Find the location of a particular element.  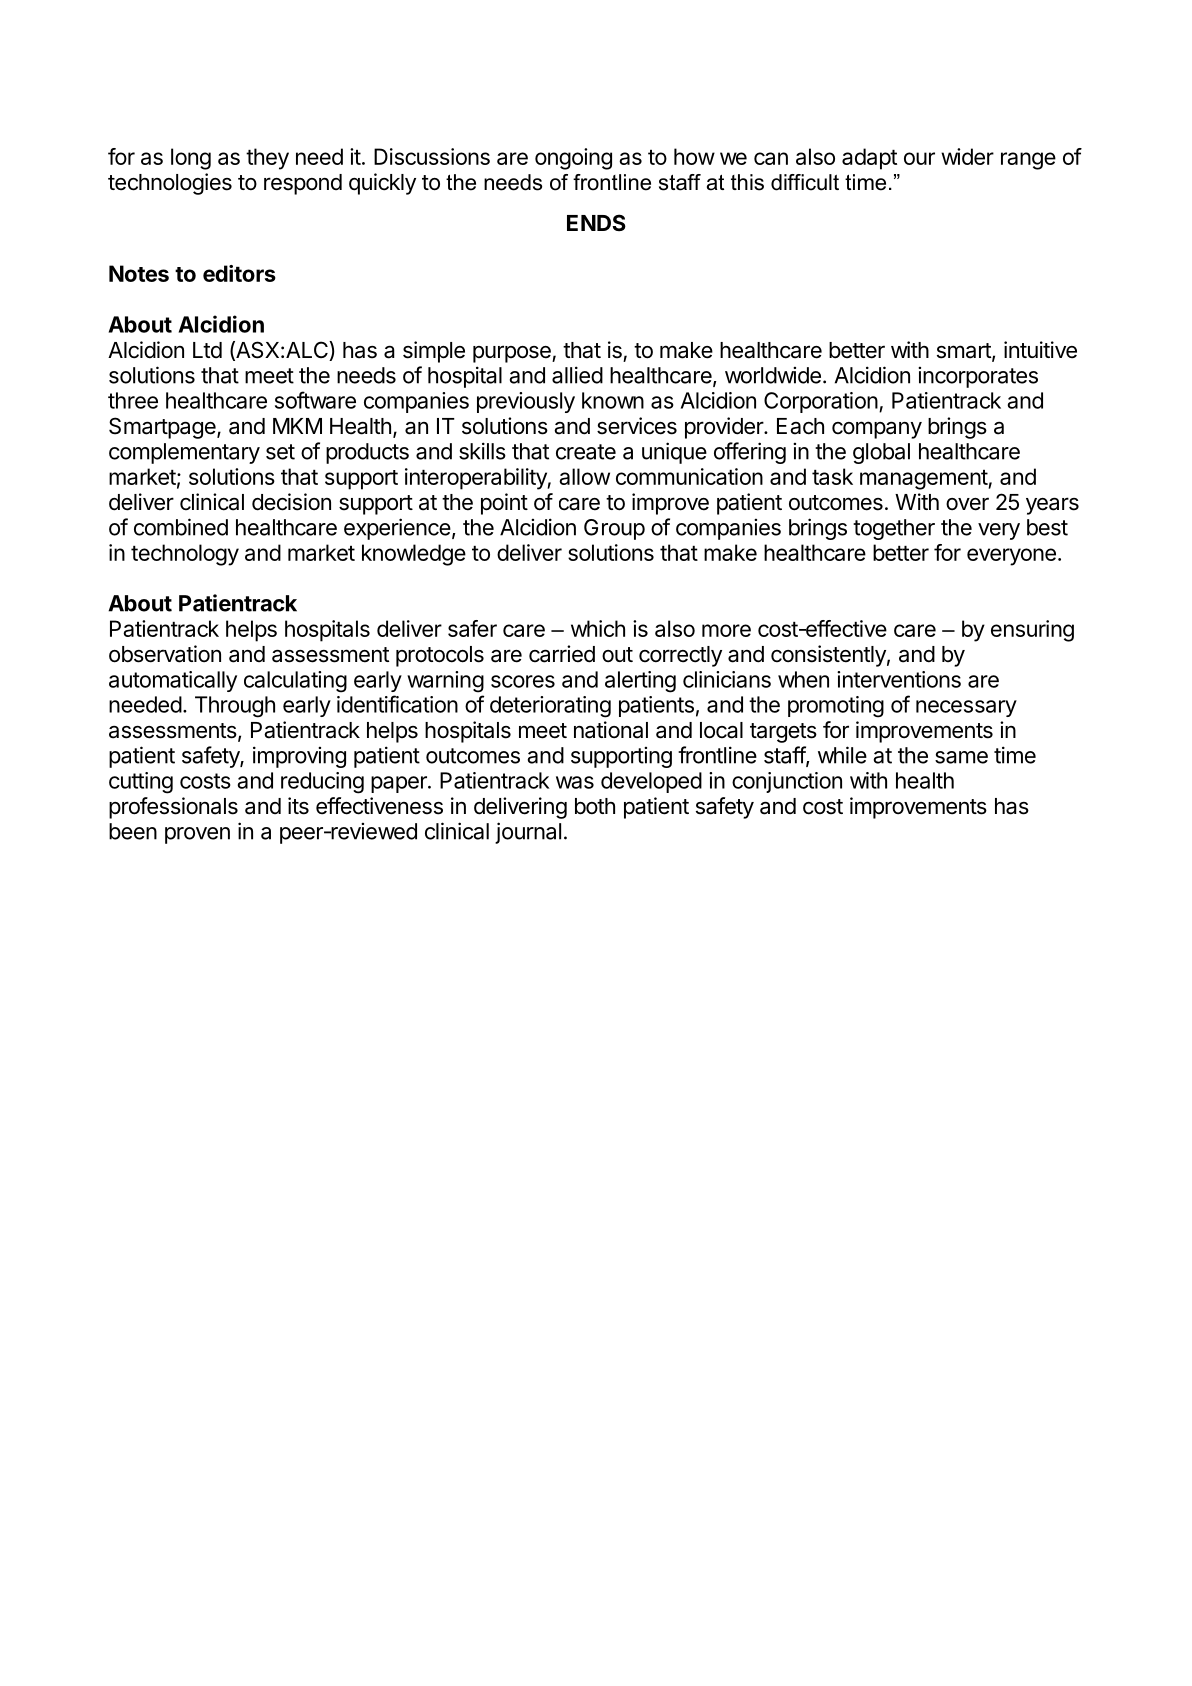

intuitive is located at coordinates (1040, 350).
